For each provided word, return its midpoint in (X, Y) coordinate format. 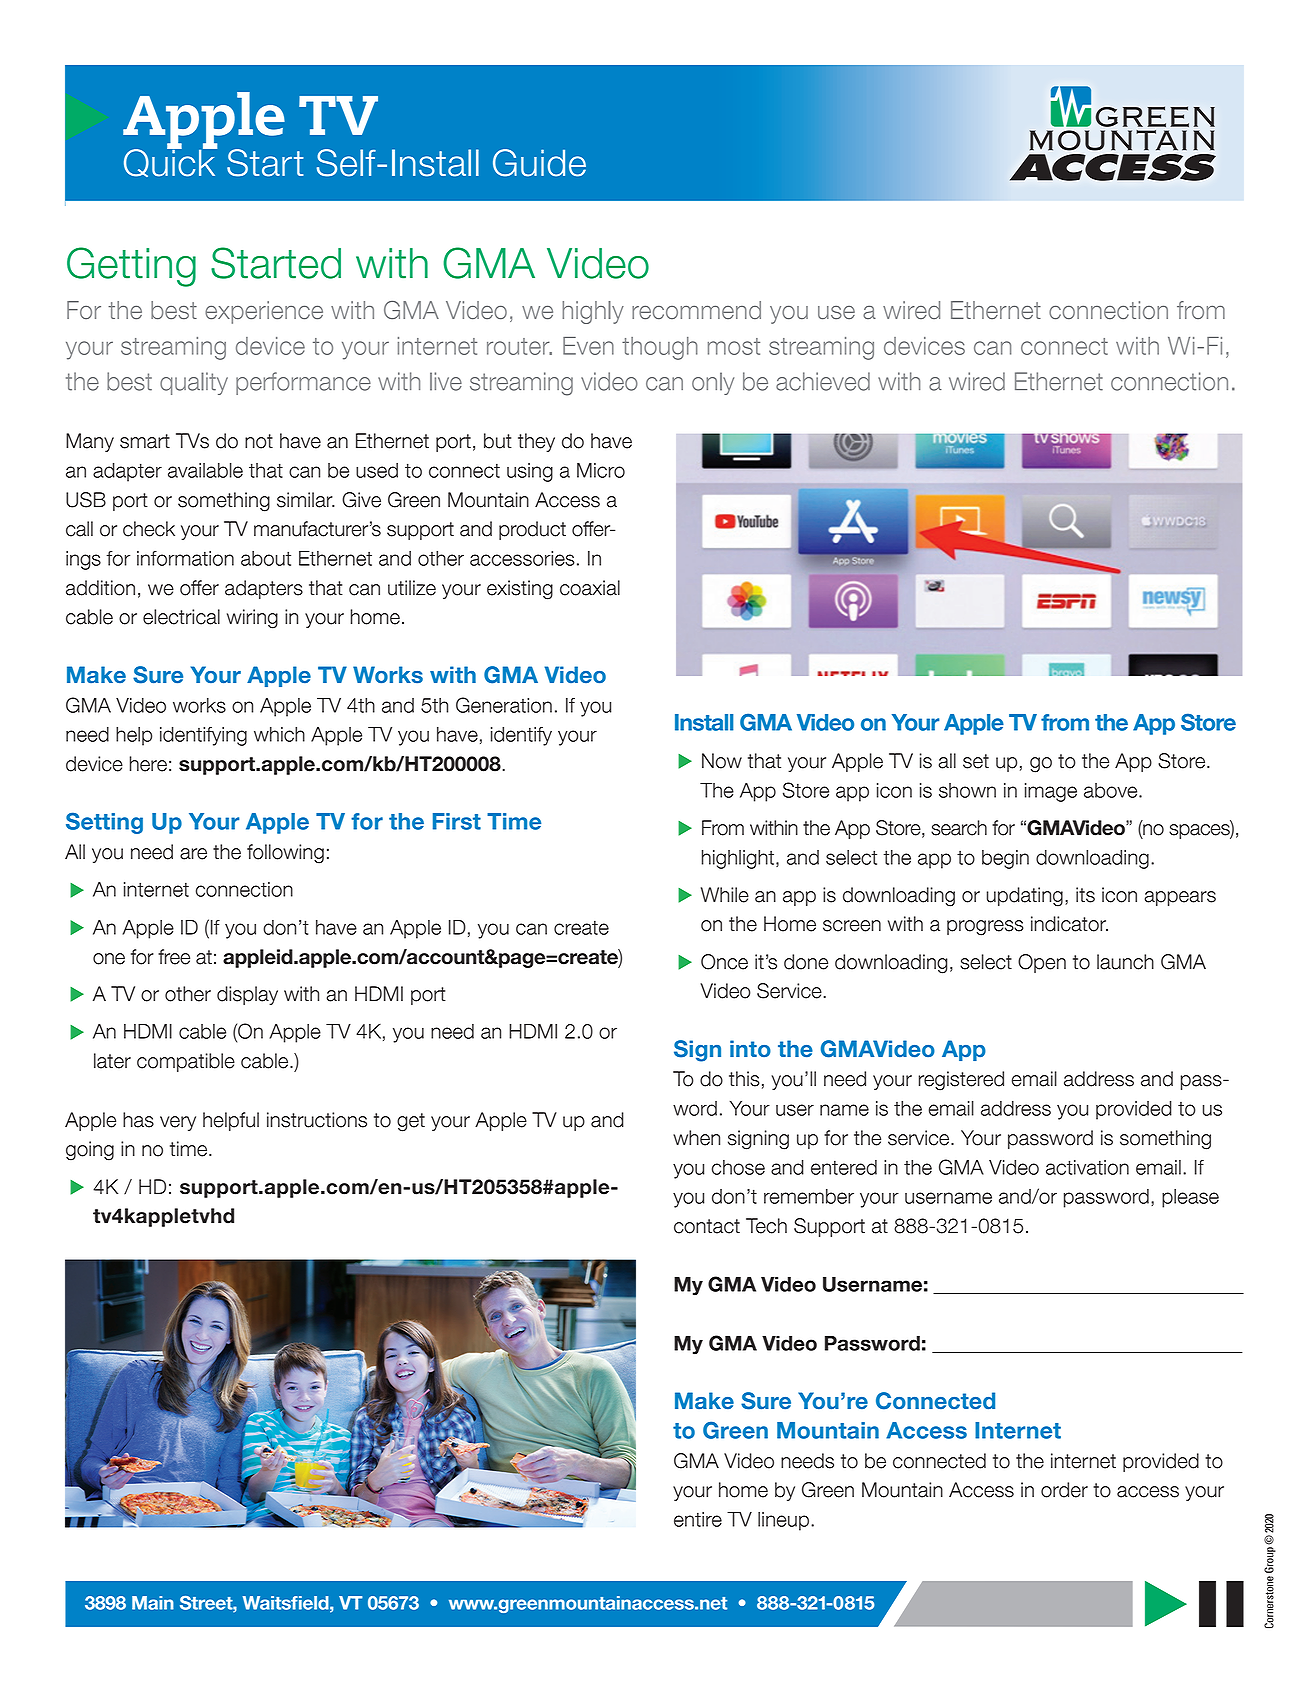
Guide (539, 163)
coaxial (590, 588)
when (696, 1138)
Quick (170, 162)
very (178, 1123)
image (1051, 792)
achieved (823, 381)
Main (153, 1603)
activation (1087, 1167)
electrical (181, 617)
